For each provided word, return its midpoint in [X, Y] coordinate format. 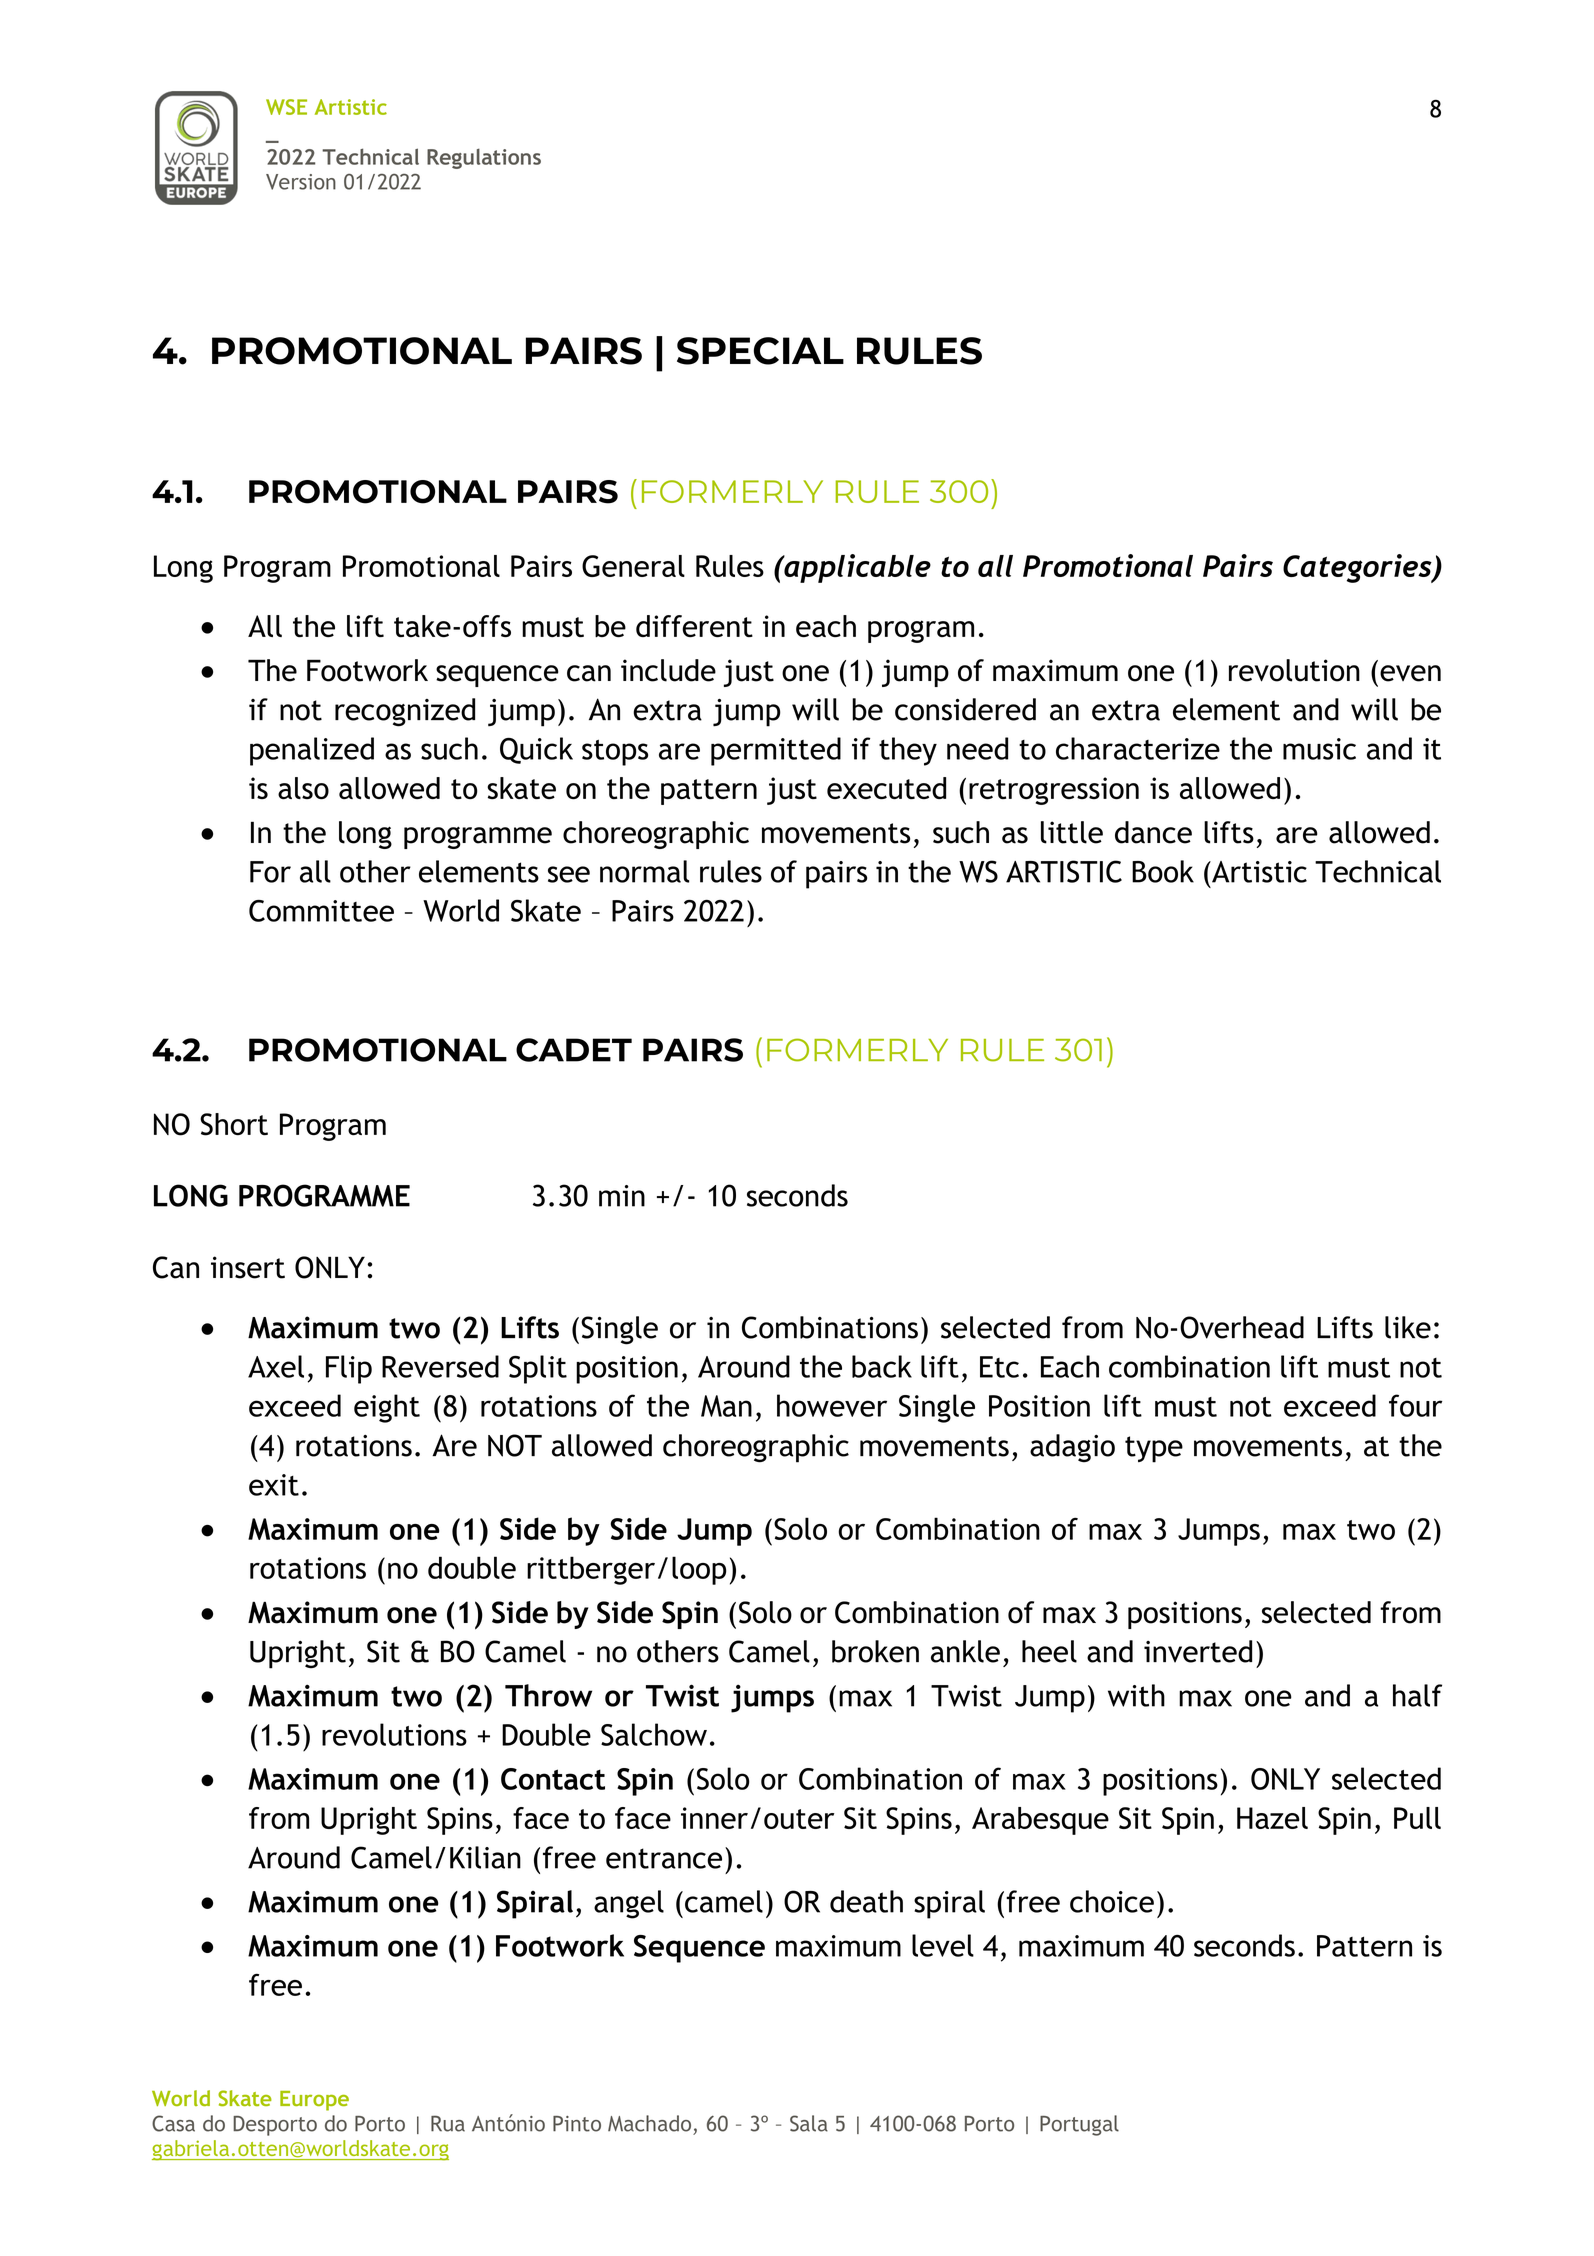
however [832, 1405]
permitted [776, 751]
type [1154, 1449]
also [303, 788]
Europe [314, 2101]
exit [274, 1485]
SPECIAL [760, 351]
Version [301, 182]
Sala [809, 2123]
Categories [1358, 568]
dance [1153, 832]
